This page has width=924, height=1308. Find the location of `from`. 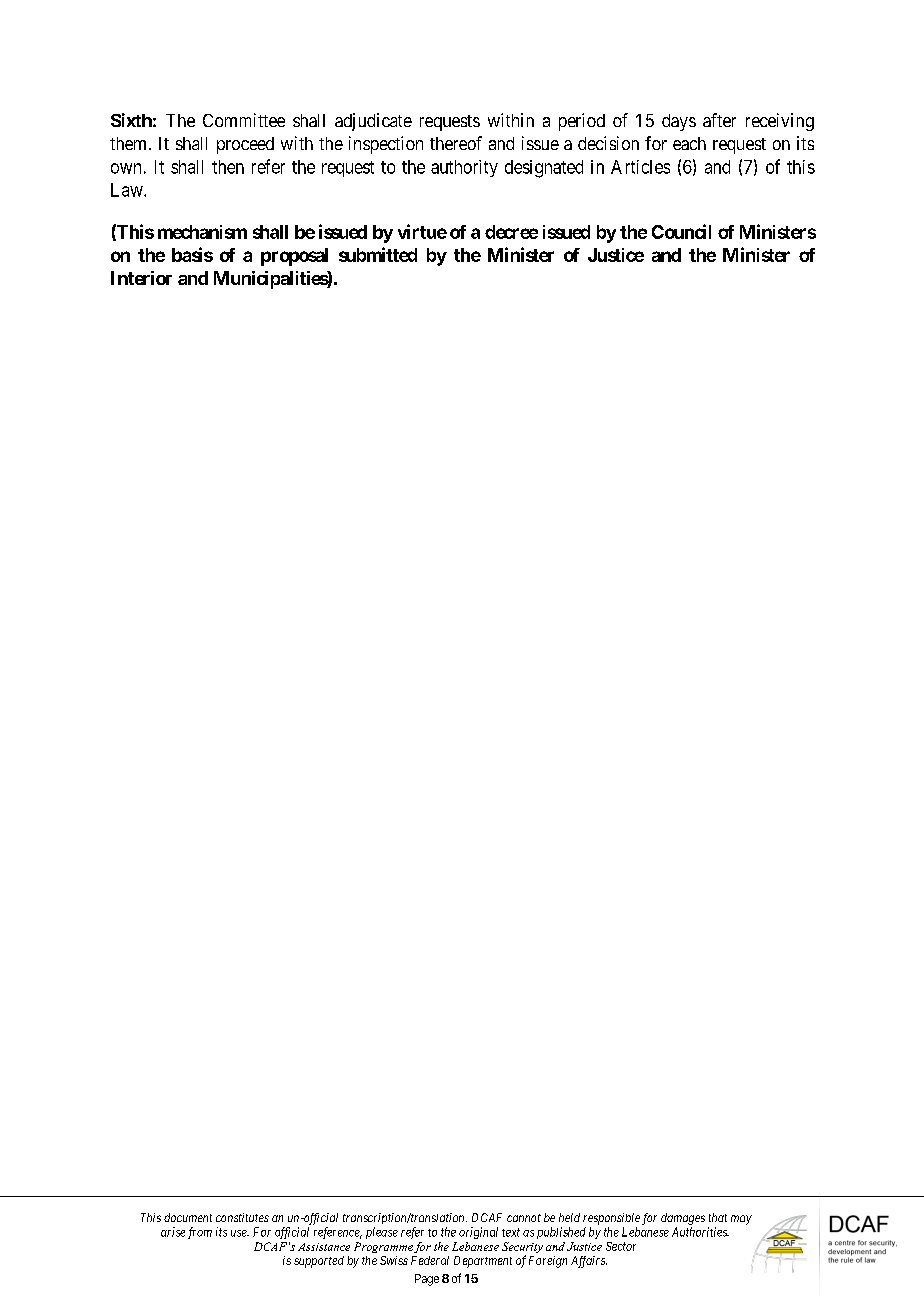

from is located at coordinates (200, 1233).
